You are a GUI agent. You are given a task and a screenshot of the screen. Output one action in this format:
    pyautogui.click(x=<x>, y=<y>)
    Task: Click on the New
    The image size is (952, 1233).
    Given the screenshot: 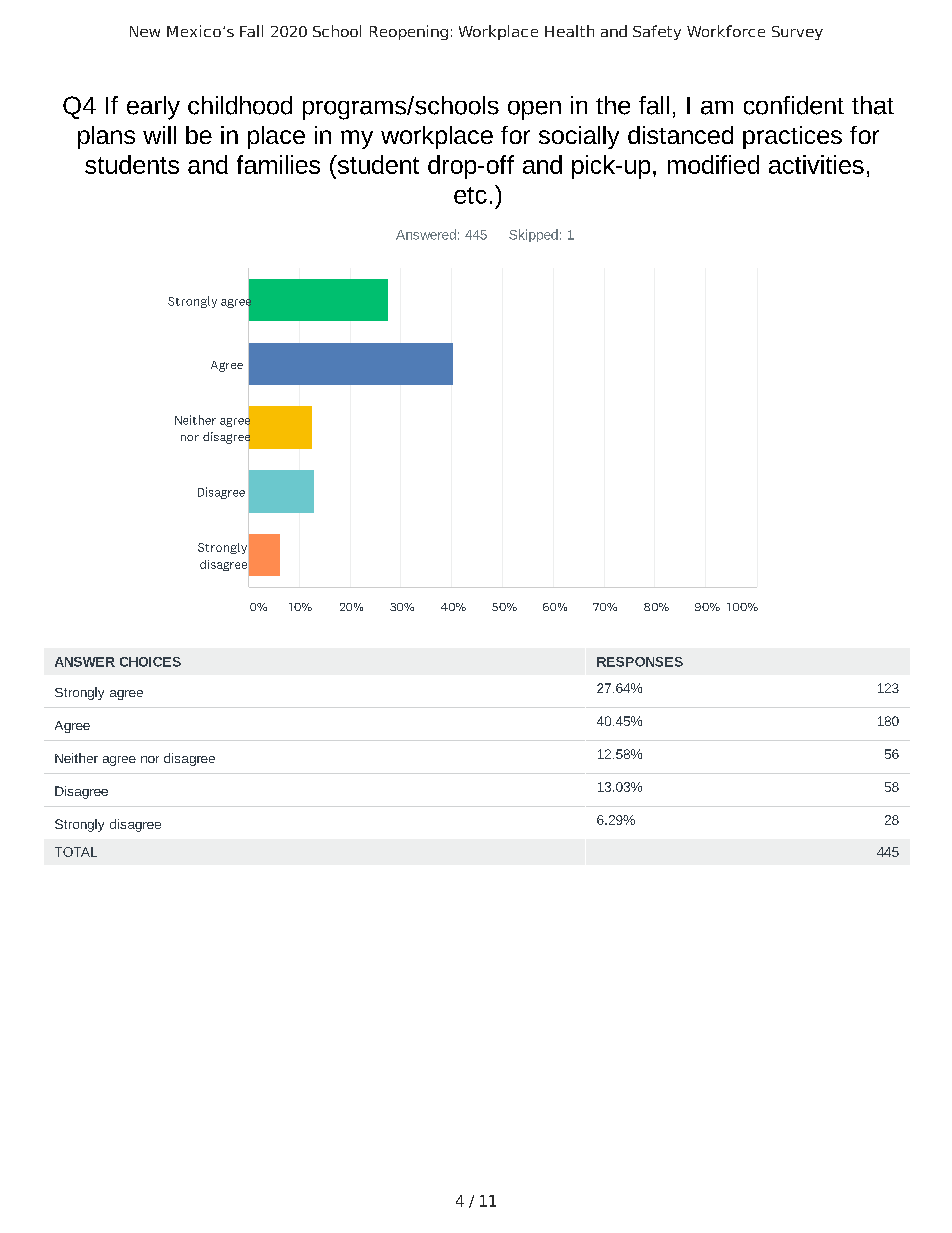 What is the action you would take?
    pyautogui.click(x=145, y=31)
